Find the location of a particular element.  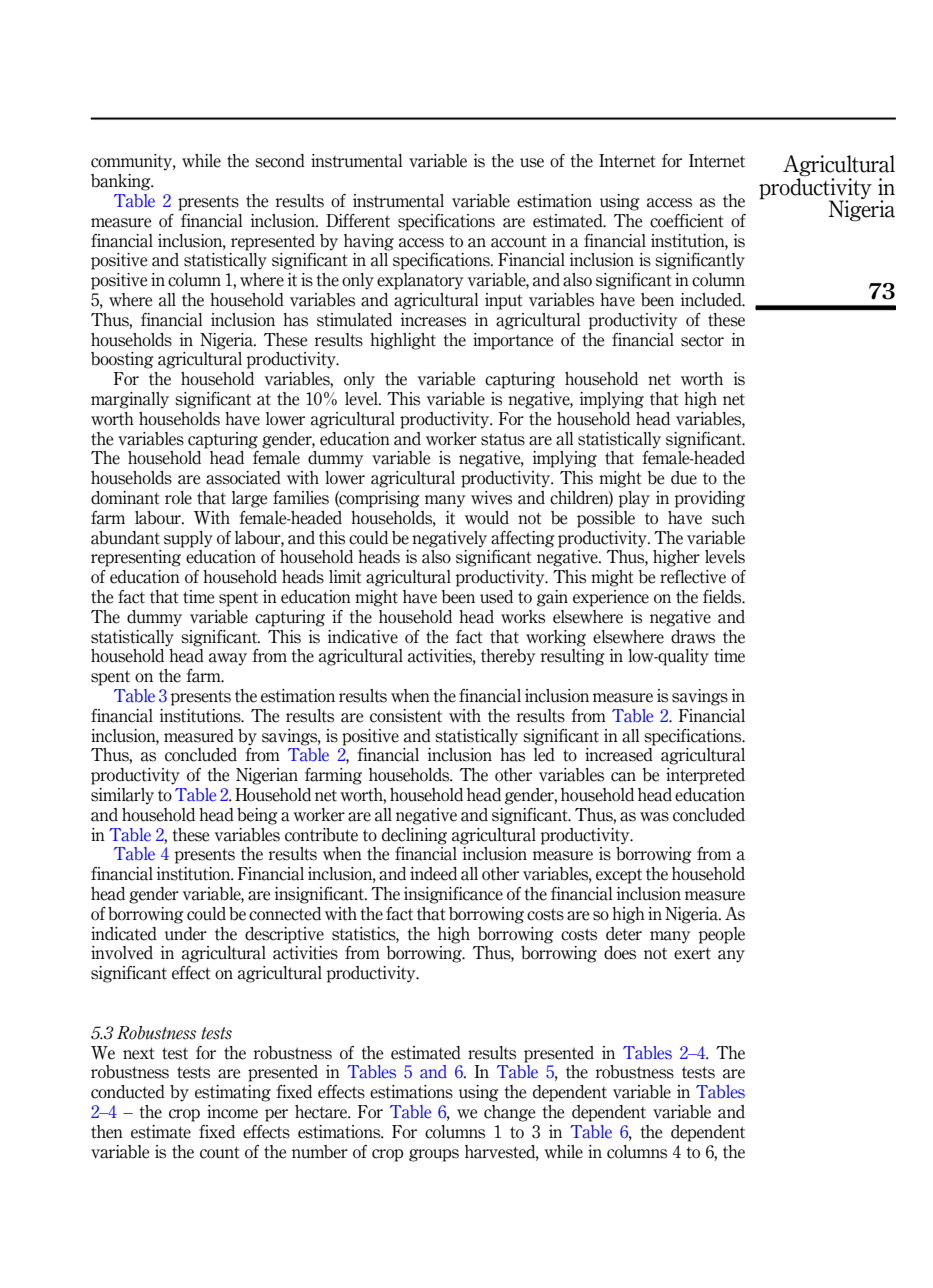

draws is located at coordinates (693, 637).
